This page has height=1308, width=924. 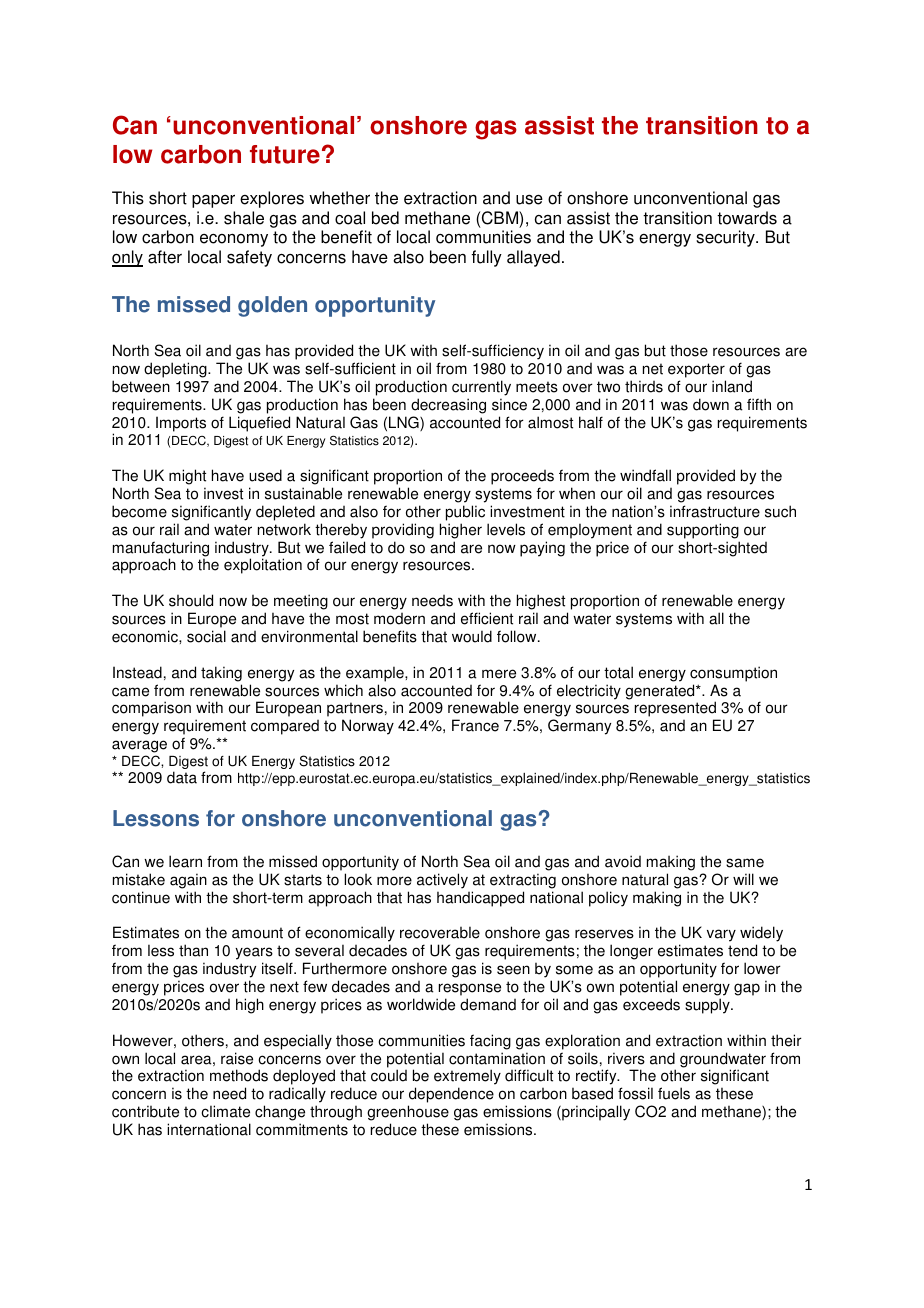 What do you see at coordinates (239, 1075) in the page?
I see `methods` at bounding box center [239, 1075].
